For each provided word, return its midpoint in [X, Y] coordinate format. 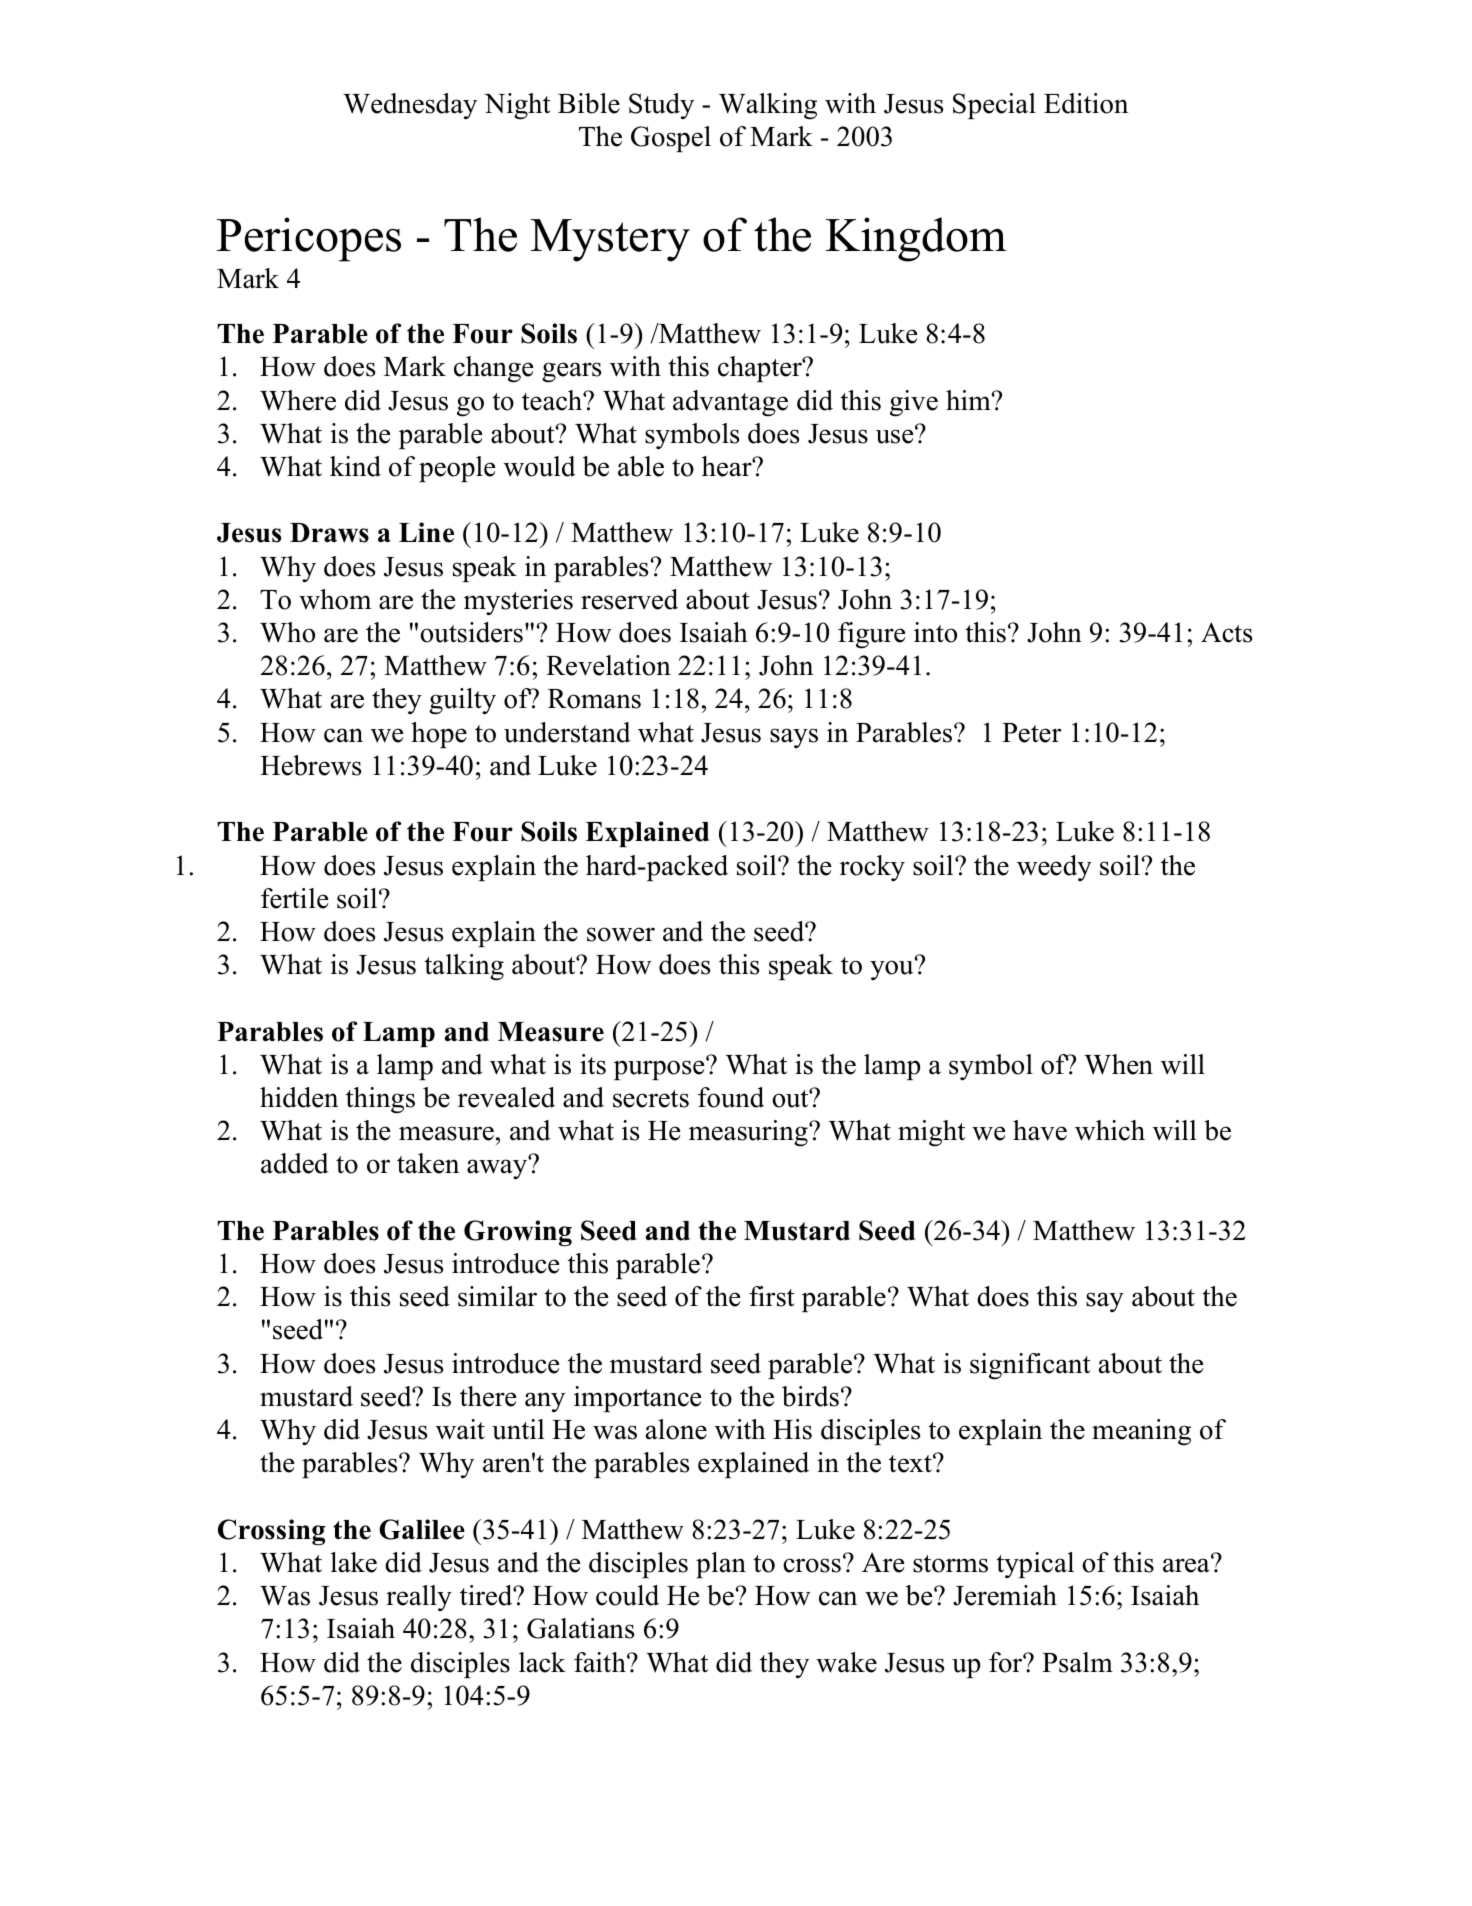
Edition [1086, 103]
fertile [294, 898]
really [419, 1598]
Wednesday [410, 106]
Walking [768, 106]
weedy [1054, 868]
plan [721, 1565]
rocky [872, 868]
